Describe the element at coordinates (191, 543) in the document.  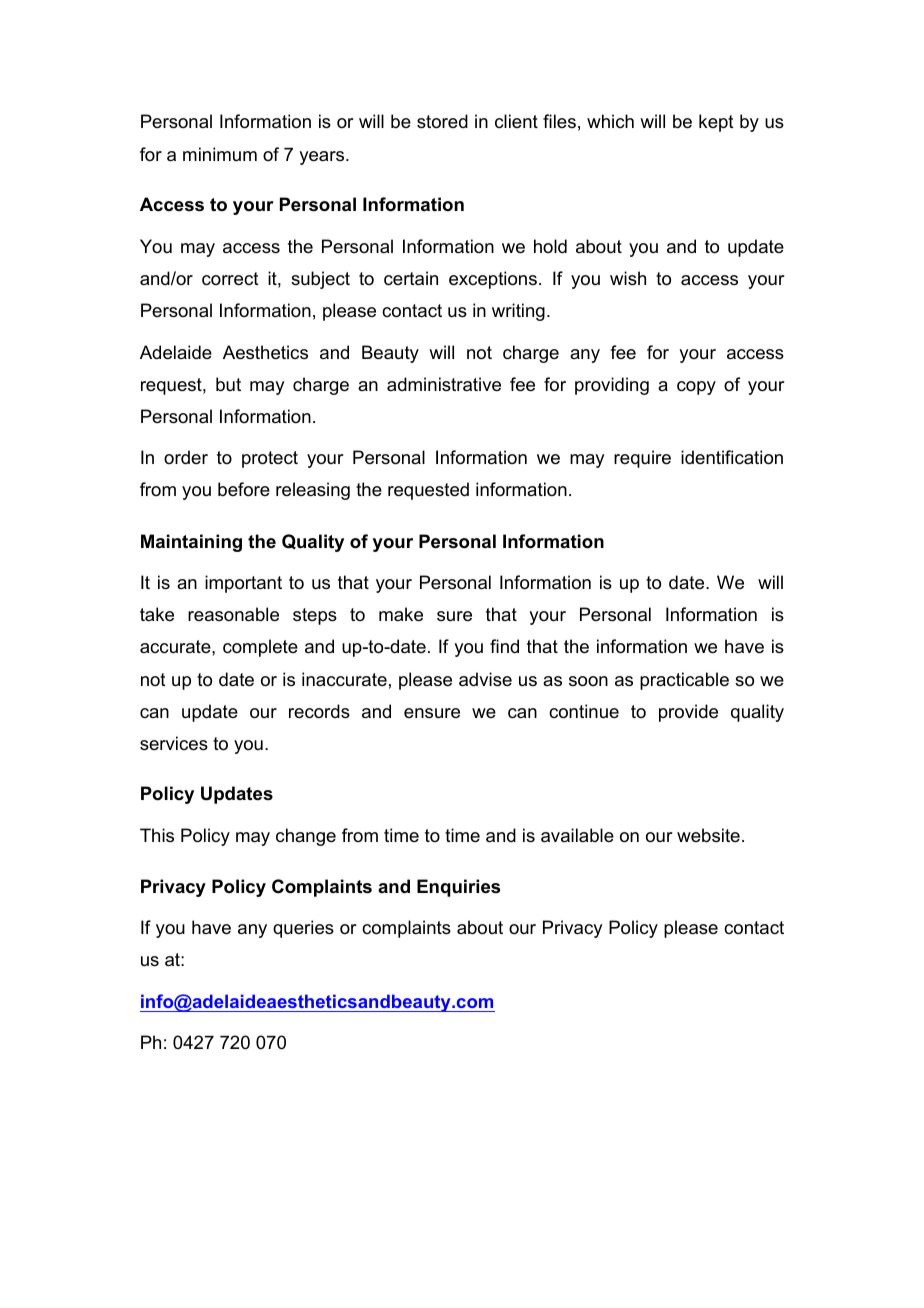
I see `Maintaining` at that location.
